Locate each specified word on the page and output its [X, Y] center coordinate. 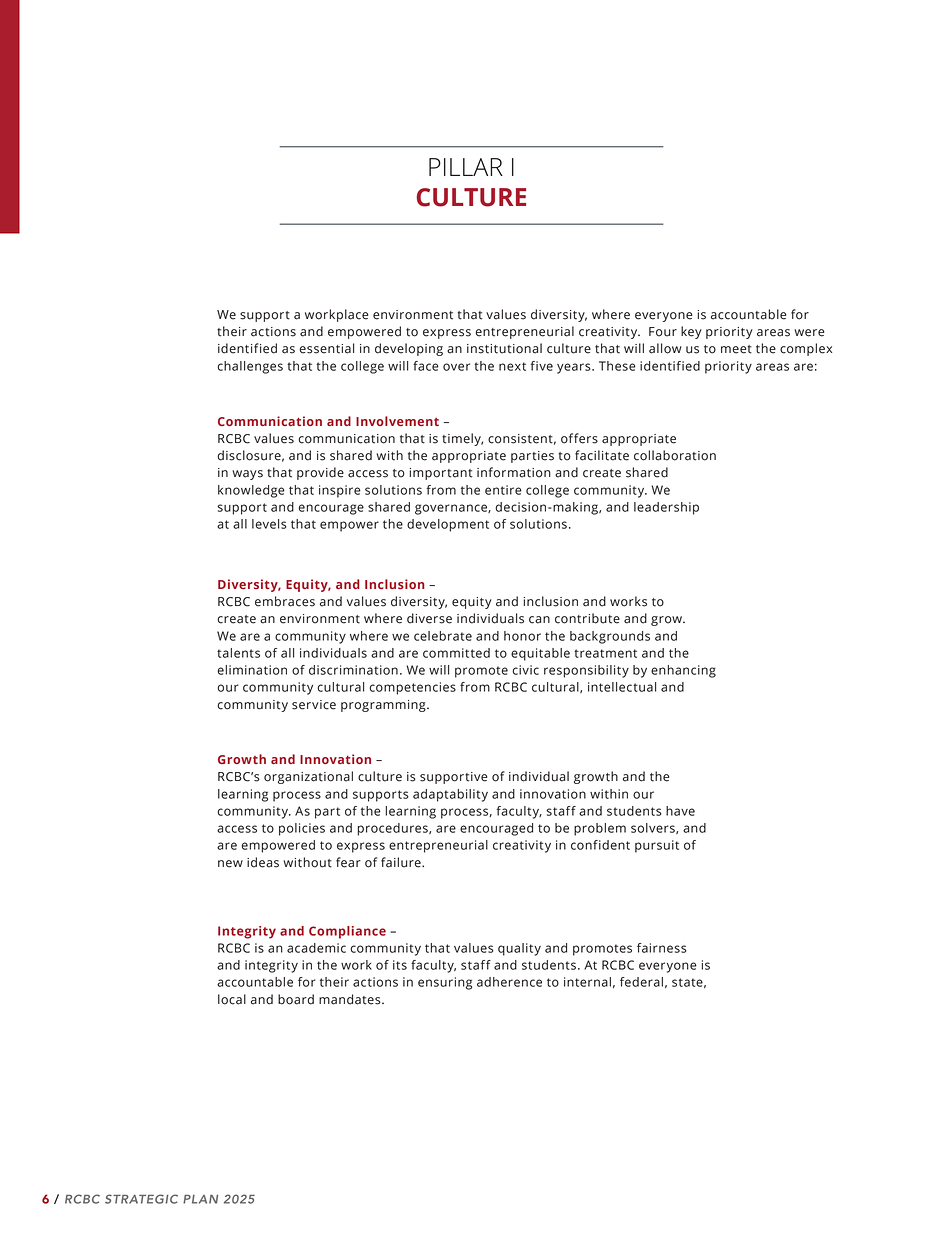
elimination [252, 670]
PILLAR [466, 167]
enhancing [683, 671]
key [691, 332]
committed [456, 653]
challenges [250, 367]
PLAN [200, 1199]
